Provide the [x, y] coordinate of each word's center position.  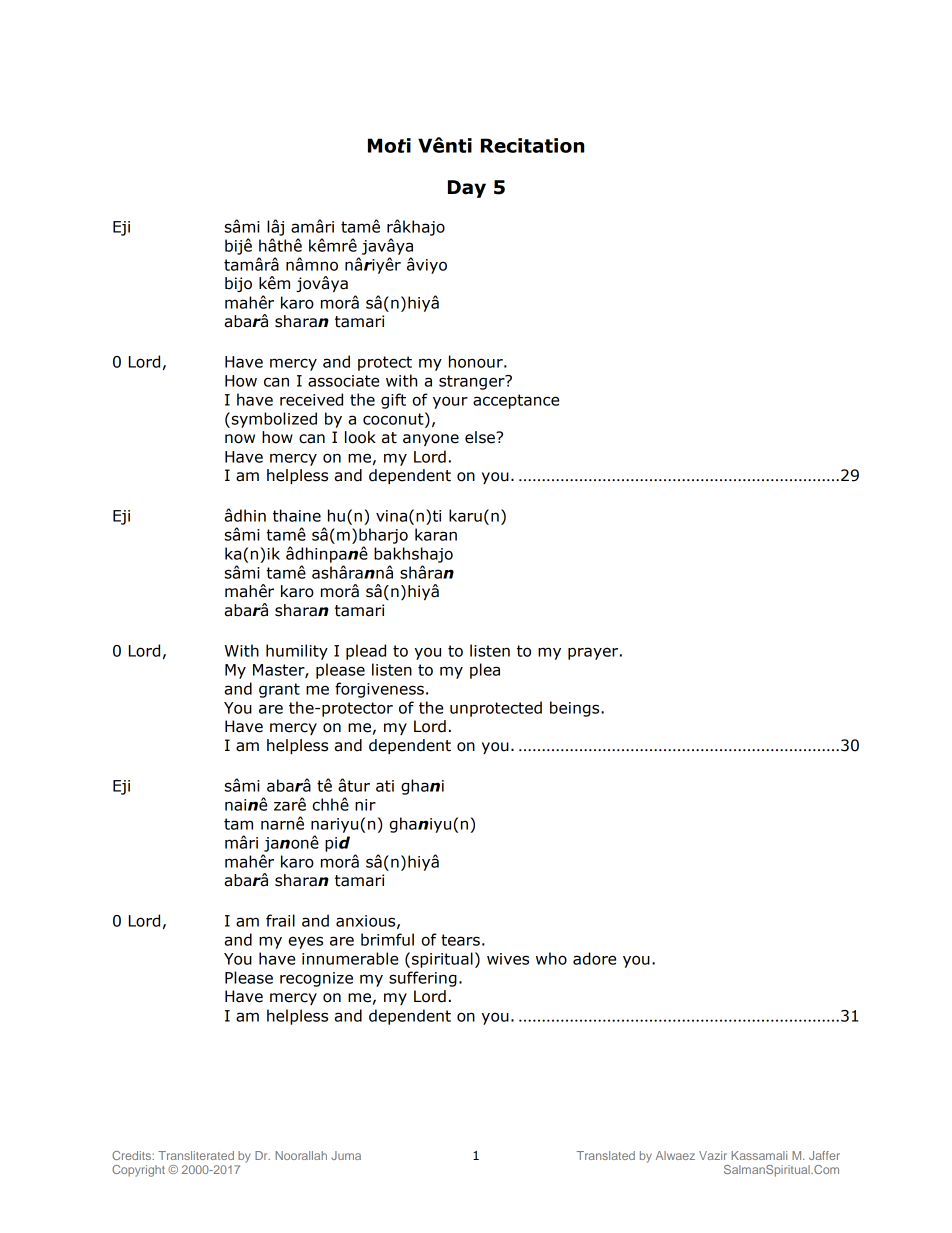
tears [460, 940]
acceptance [516, 401]
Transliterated [196, 1155]
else [481, 437]
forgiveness [379, 690]
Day [467, 189]
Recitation [532, 145]
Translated [606, 1155]
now [240, 439]
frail [280, 920]
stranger [473, 382]
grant [279, 690]
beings [576, 709]
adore [594, 958]
